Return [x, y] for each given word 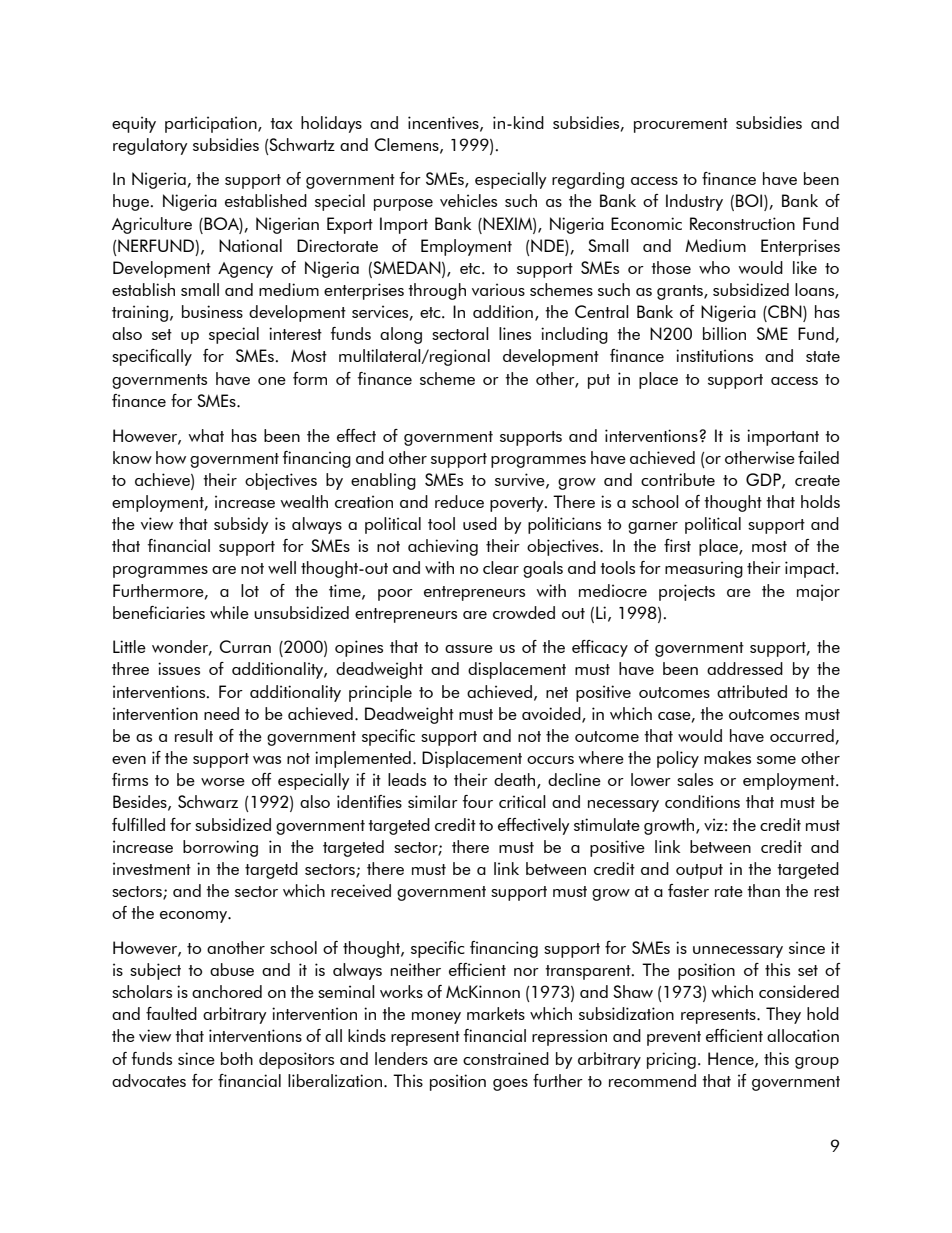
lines [515, 333]
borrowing [220, 848]
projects [687, 592]
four [478, 801]
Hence [732, 1059]
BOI [750, 200]
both [237, 1058]
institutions [714, 355]
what [206, 435]
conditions [702, 801]
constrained [506, 1058]
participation [212, 124]
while [229, 612]
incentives [444, 123]
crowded [524, 612]
